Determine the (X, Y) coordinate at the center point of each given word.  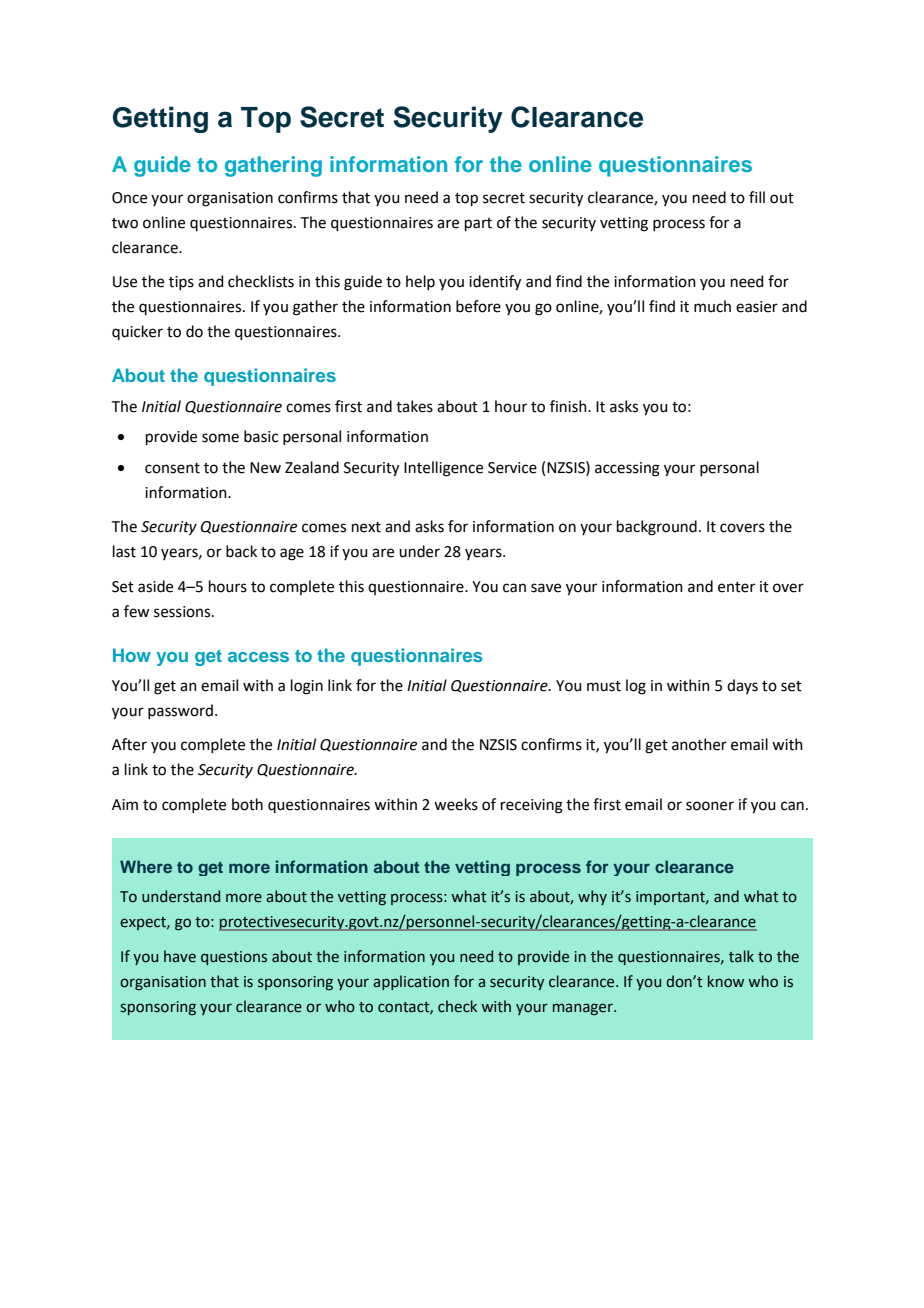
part (478, 224)
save (546, 588)
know (726, 981)
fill (757, 197)
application (411, 982)
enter (736, 587)
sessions (183, 612)
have (180, 956)
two (125, 223)
